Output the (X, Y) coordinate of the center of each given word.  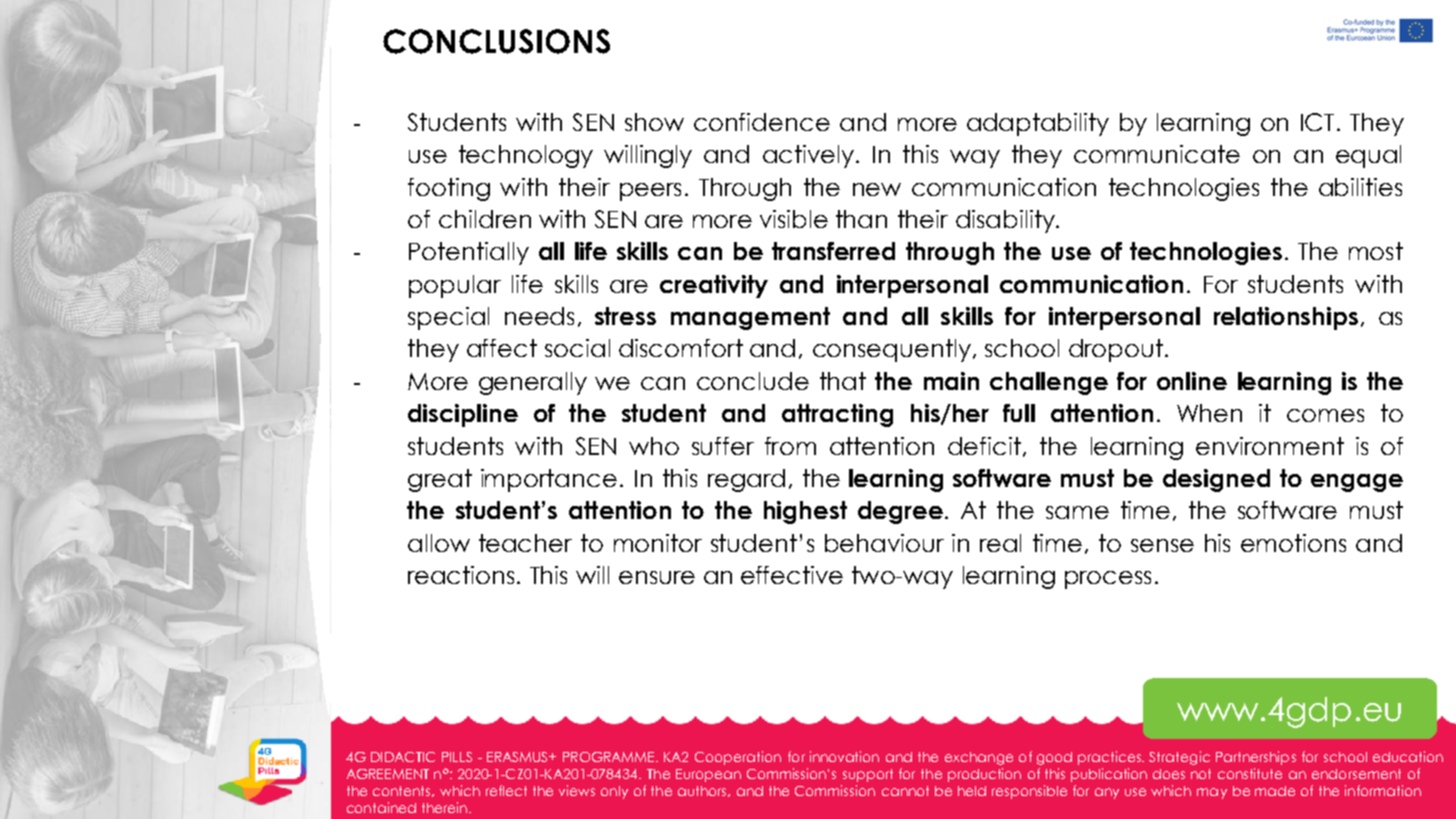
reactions (461, 575)
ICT (1317, 122)
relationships (1286, 318)
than (861, 219)
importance (549, 480)
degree (900, 512)
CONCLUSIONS (496, 41)
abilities (1360, 187)
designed (1216, 480)
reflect (506, 790)
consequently (892, 350)
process (1108, 580)
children (485, 219)
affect (502, 348)
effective (792, 575)
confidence (762, 122)
